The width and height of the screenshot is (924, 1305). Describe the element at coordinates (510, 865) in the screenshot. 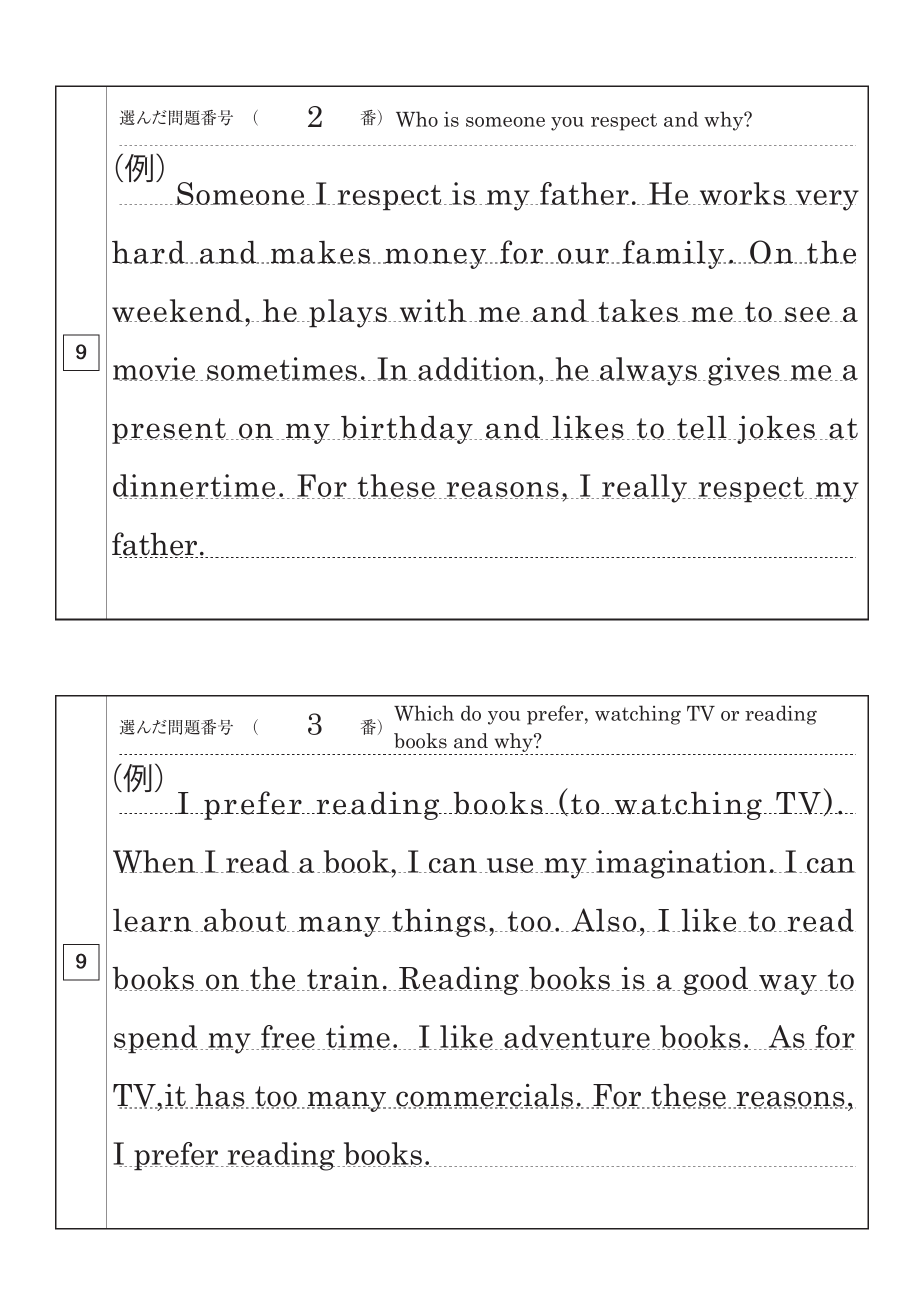

I see `use` at that location.
